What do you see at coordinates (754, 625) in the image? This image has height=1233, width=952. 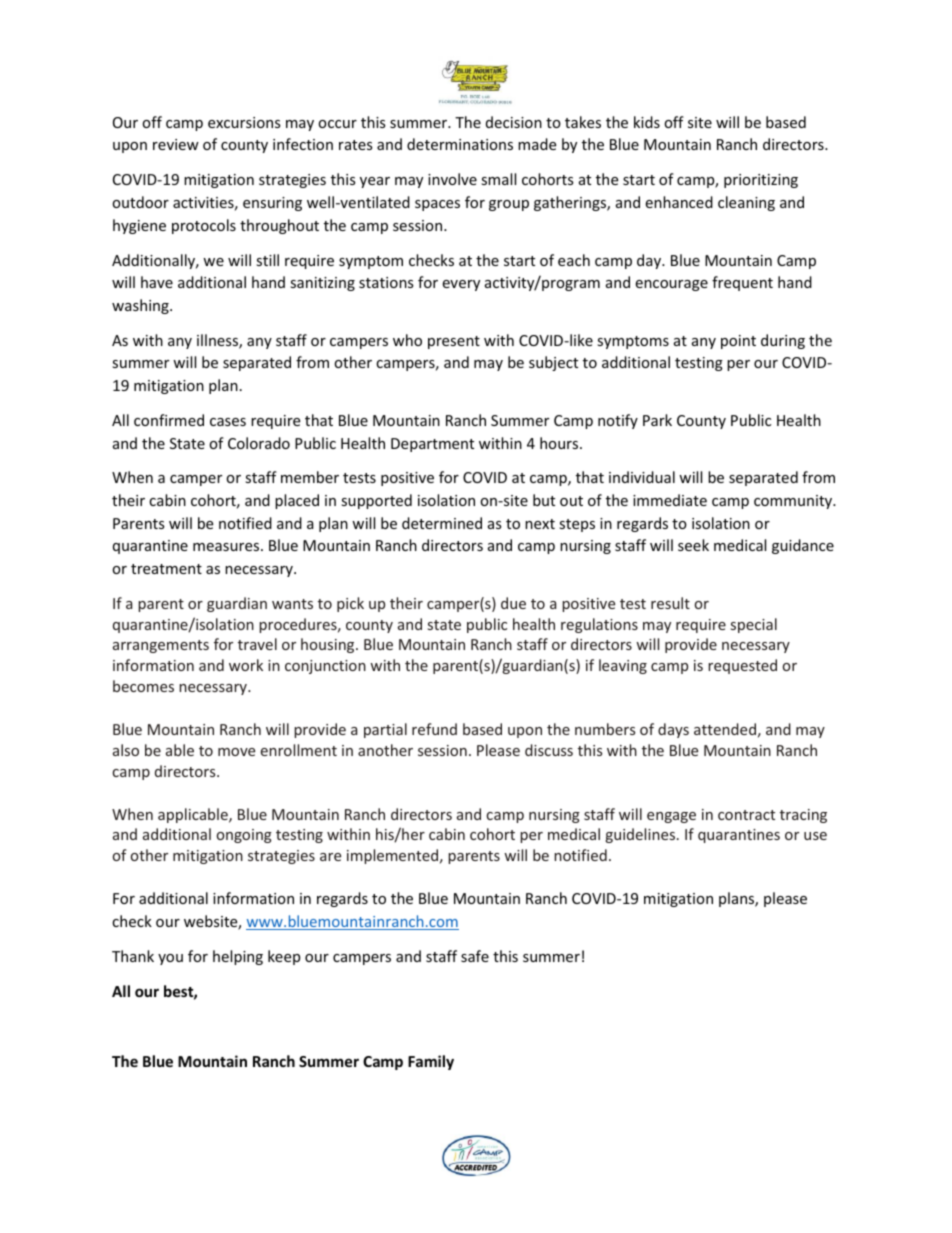 I see `special` at bounding box center [754, 625].
